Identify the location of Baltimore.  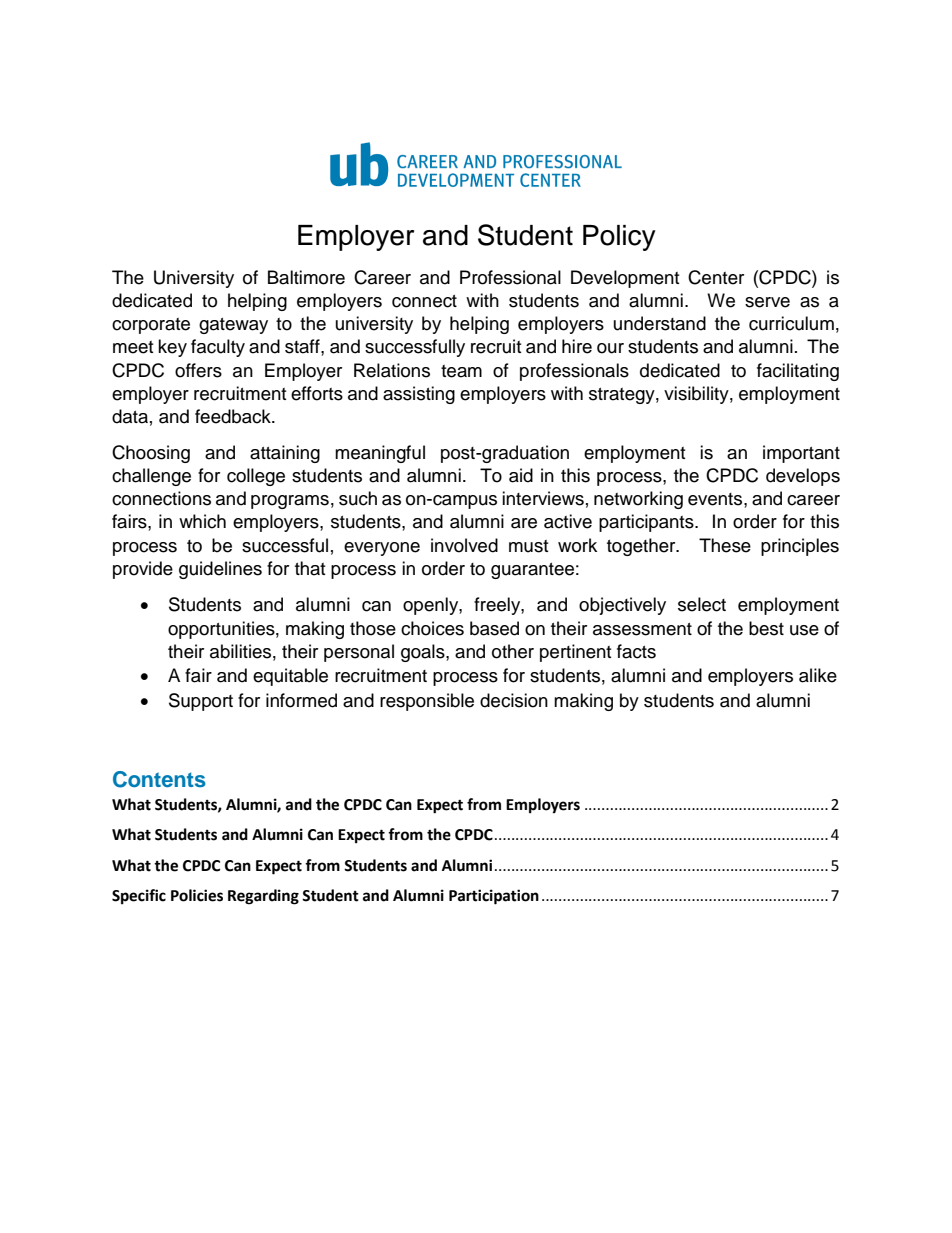
(306, 277).
